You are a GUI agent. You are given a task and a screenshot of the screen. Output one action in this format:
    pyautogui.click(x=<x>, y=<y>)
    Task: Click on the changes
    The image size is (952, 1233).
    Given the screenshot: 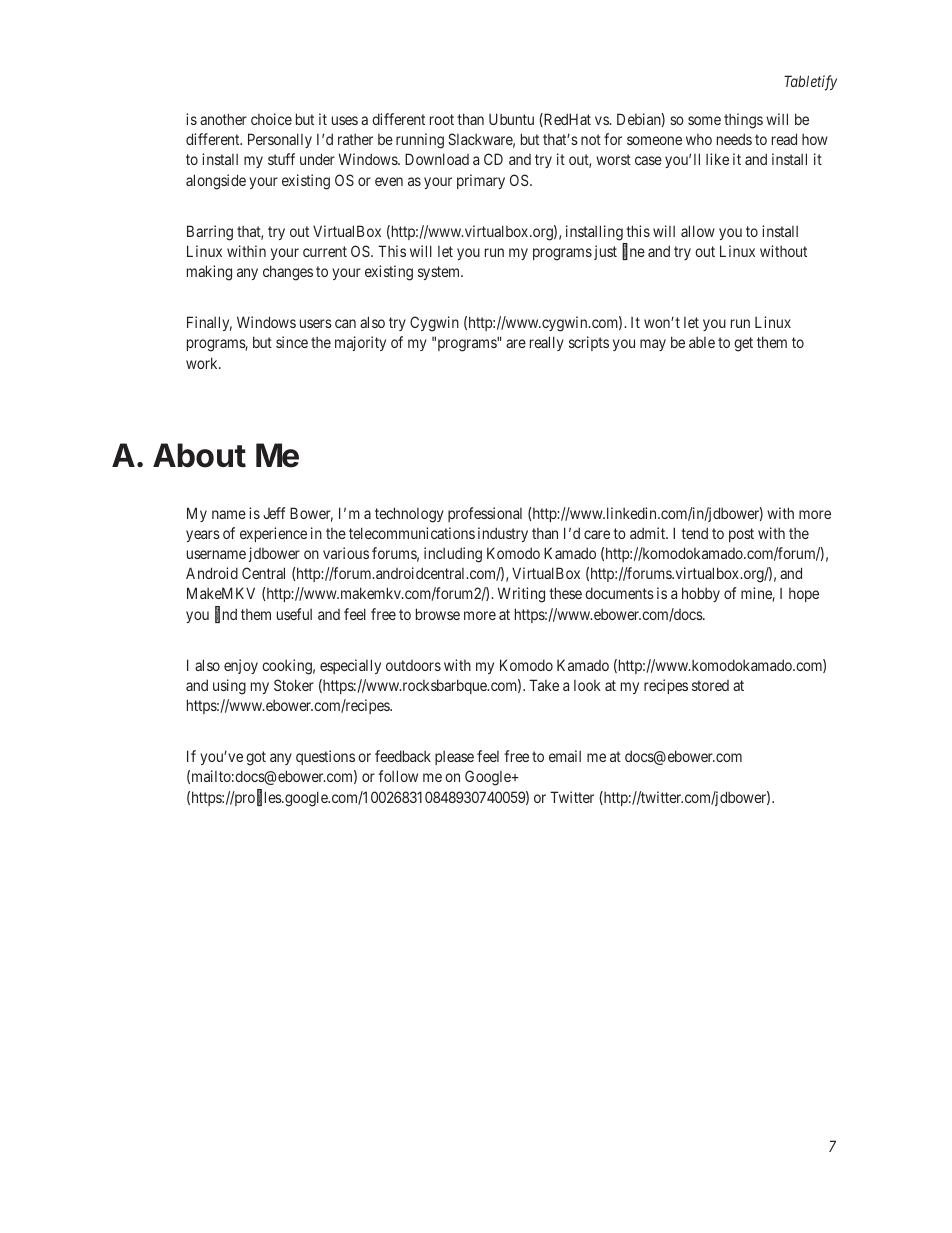 What is the action you would take?
    pyautogui.click(x=288, y=273)
